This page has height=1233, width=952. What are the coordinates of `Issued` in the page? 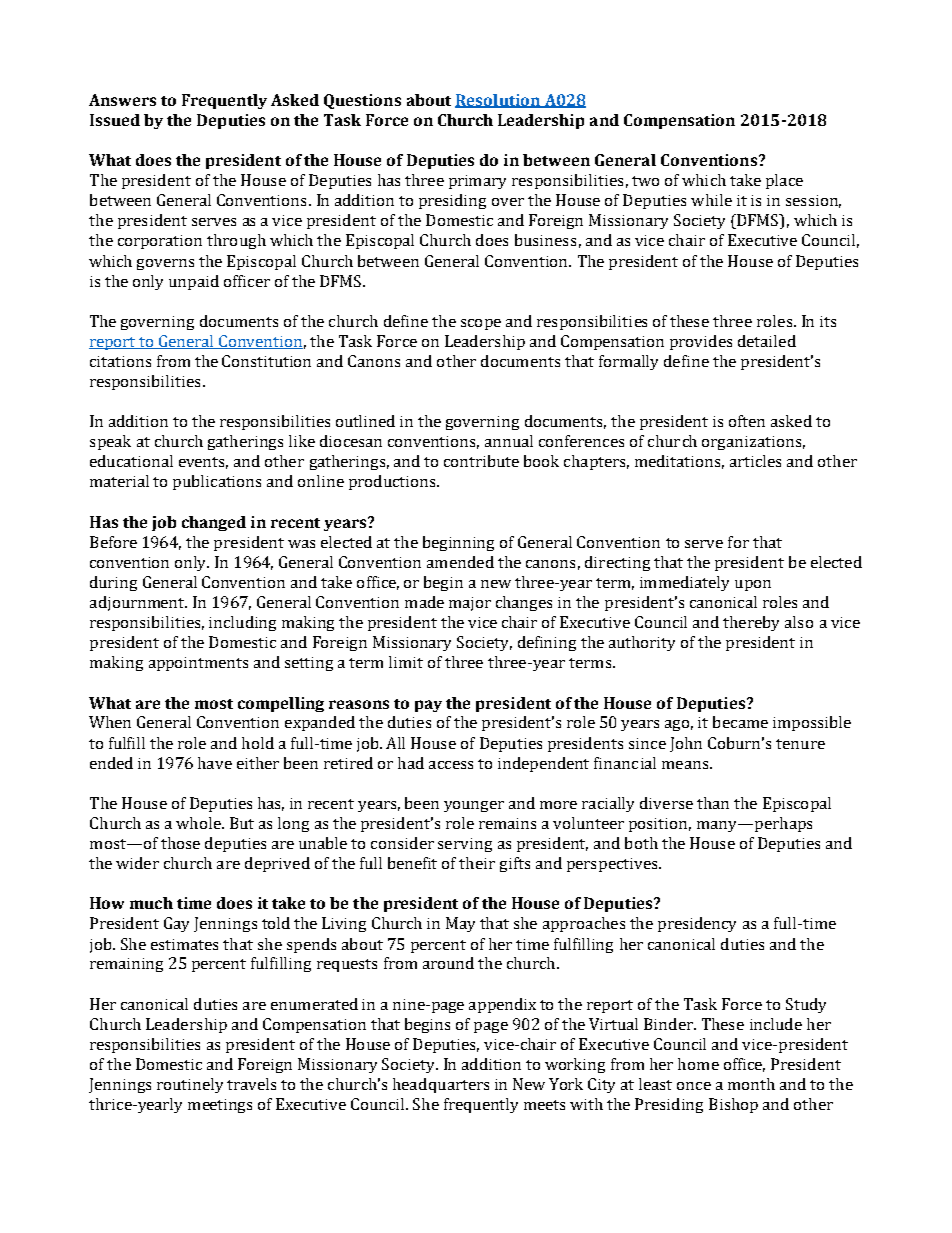 It's located at (115, 120).
